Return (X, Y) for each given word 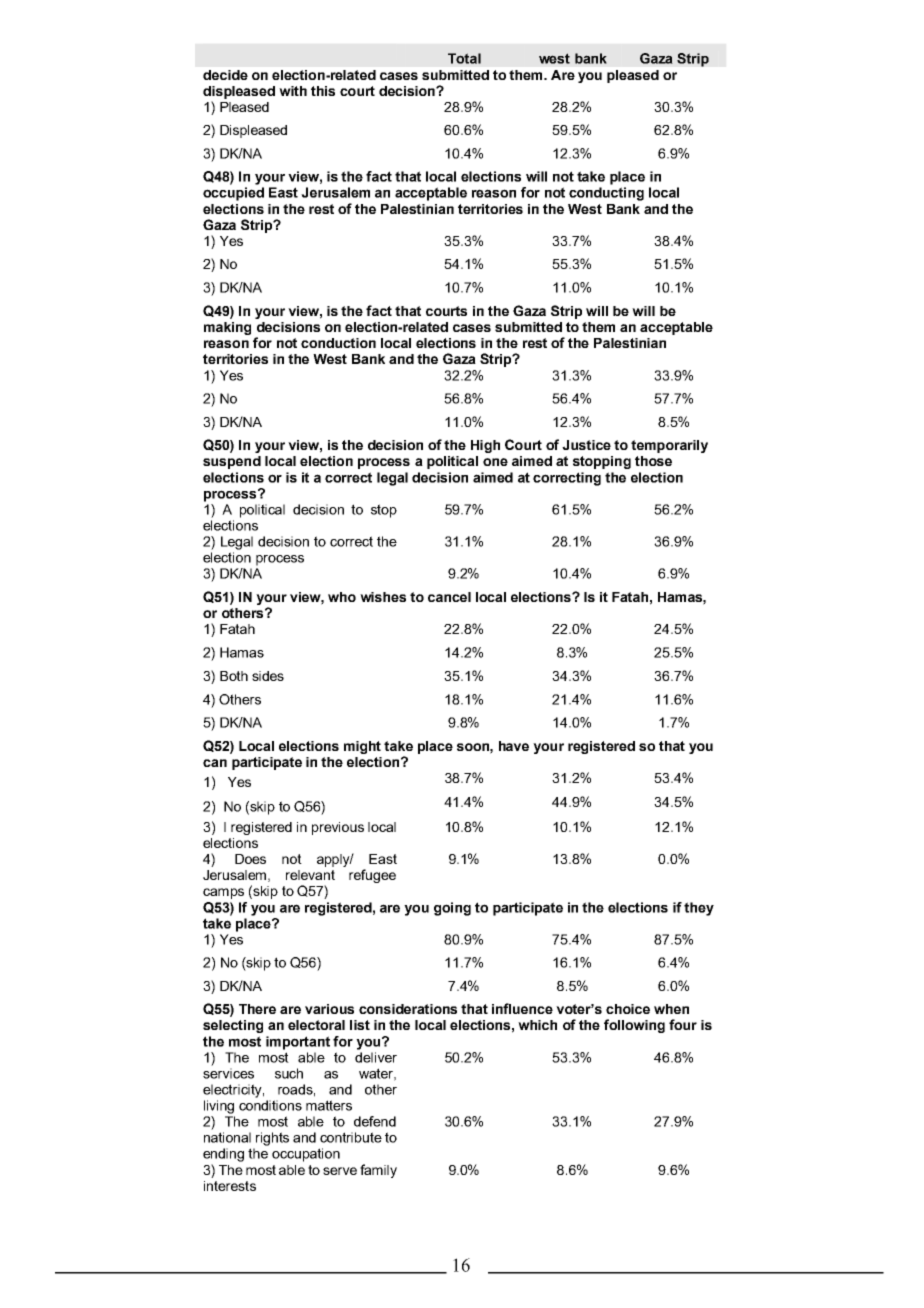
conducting (606, 194)
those (653, 461)
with (293, 91)
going (452, 909)
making (227, 328)
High (485, 446)
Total (464, 58)
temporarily (669, 446)
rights (272, 1139)
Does (250, 859)
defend (375, 1121)
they (699, 909)
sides (268, 676)
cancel (449, 597)
